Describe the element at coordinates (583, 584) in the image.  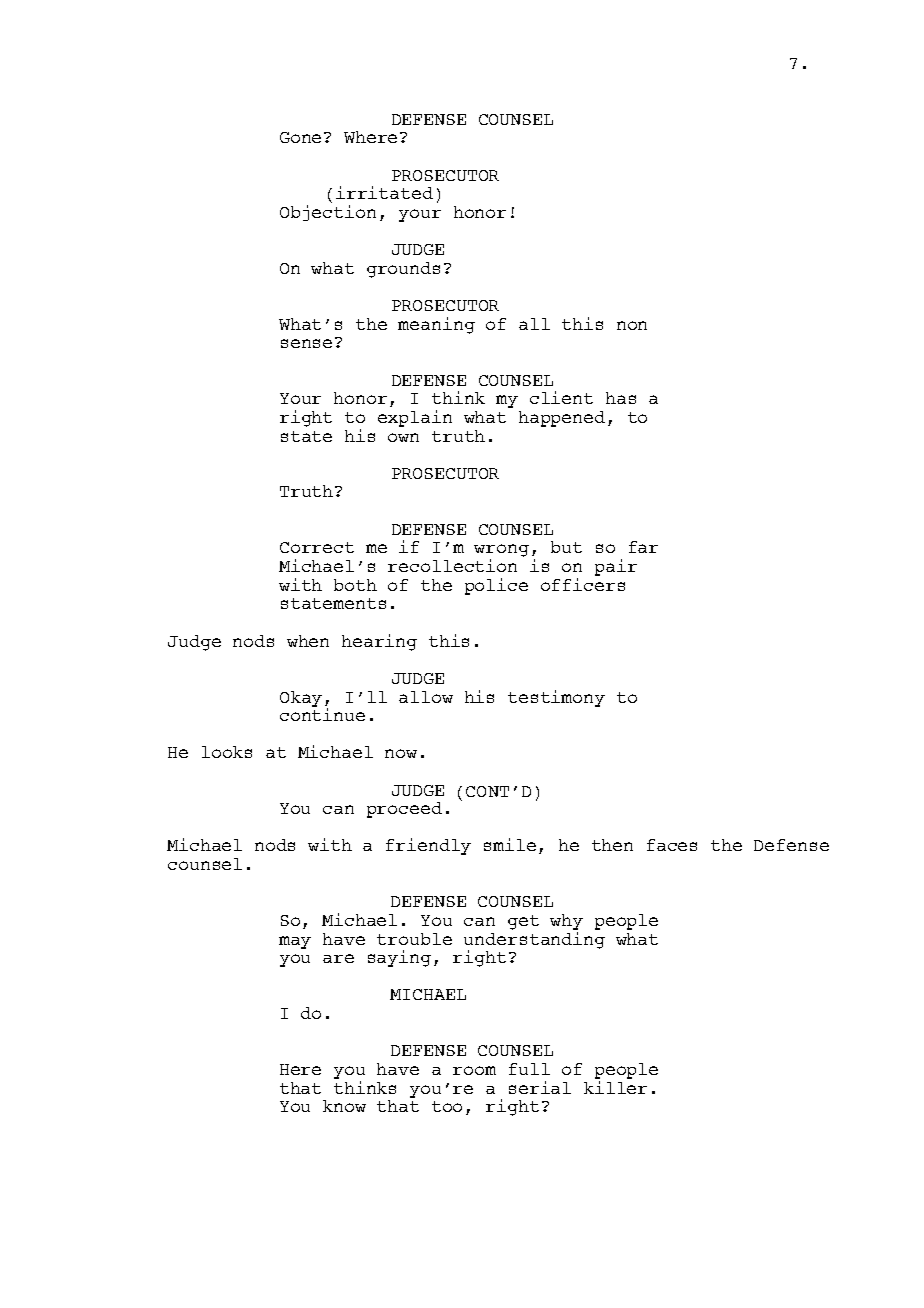
I see `officers` at that location.
